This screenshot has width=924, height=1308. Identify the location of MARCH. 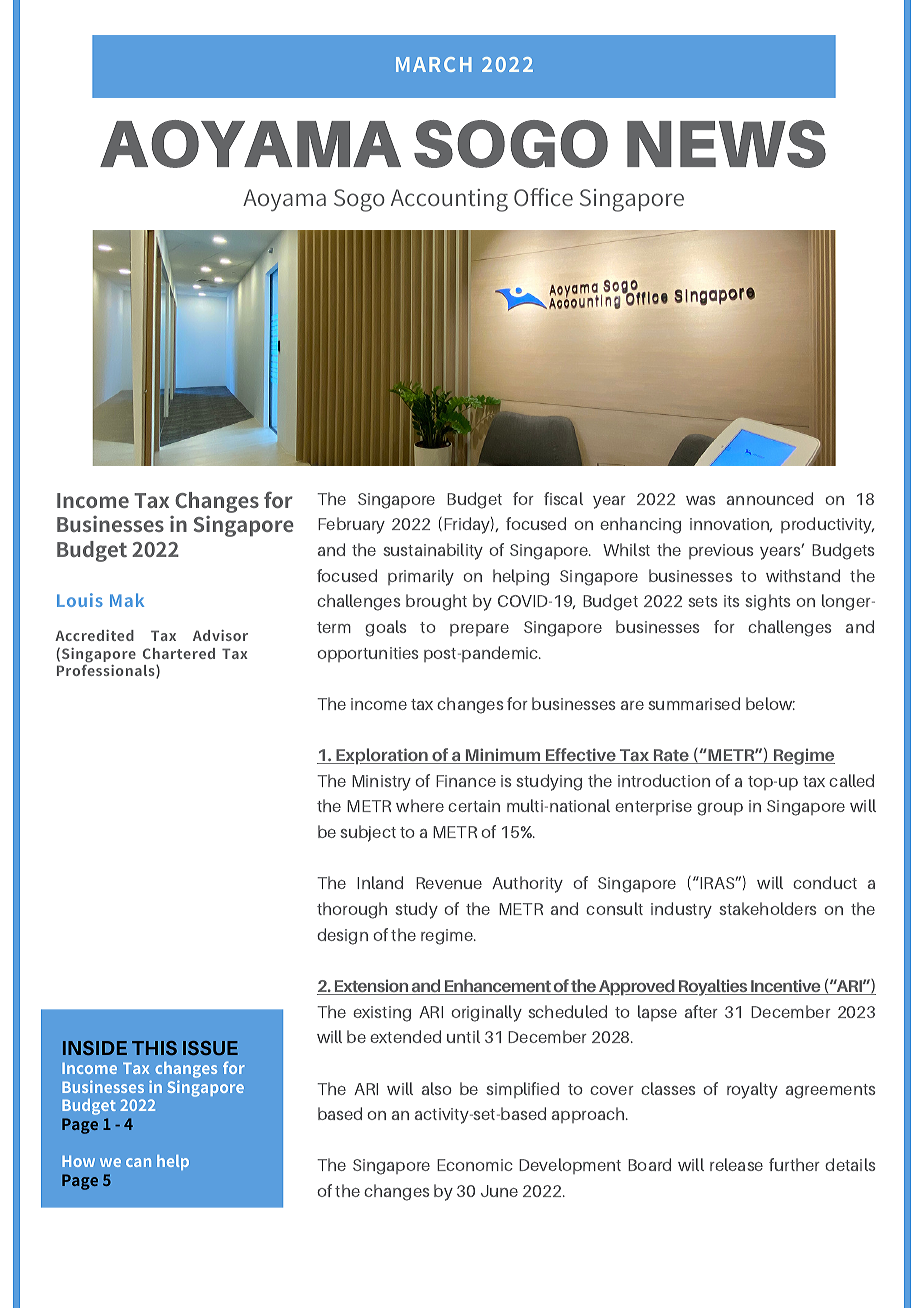
(434, 64).
